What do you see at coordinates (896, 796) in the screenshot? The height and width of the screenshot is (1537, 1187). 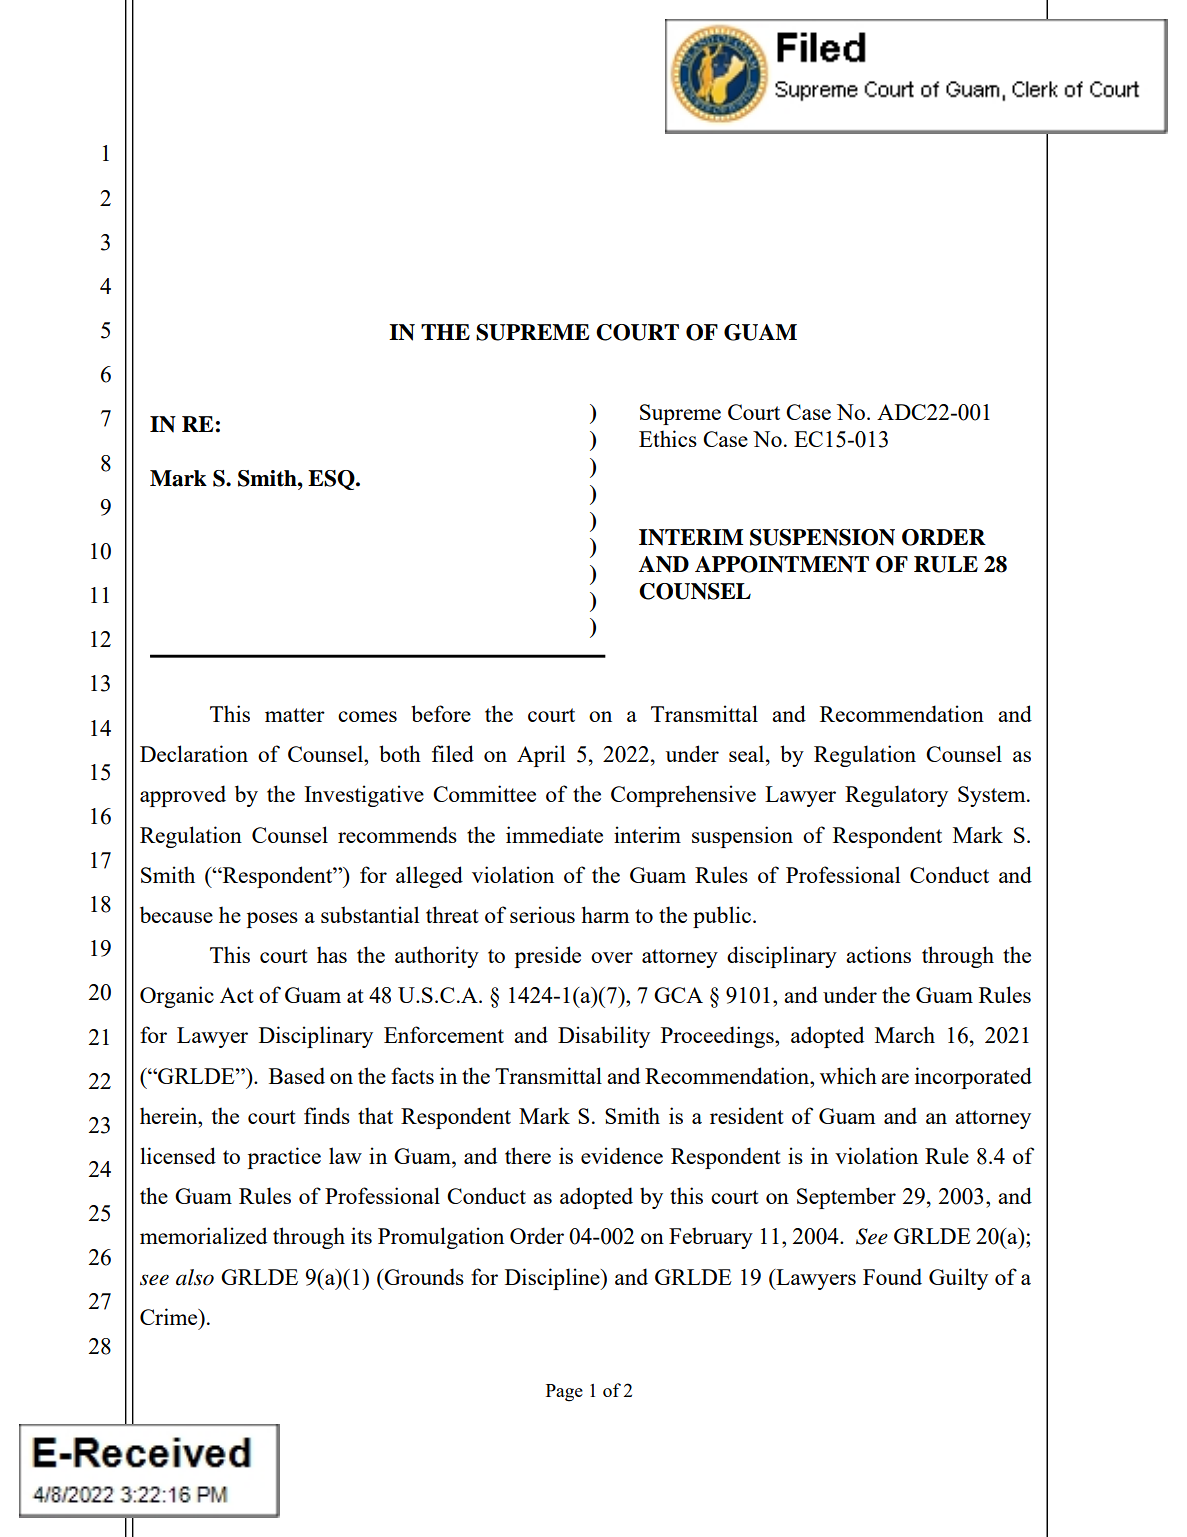 I see `Regulatory` at bounding box center [896, 796].
